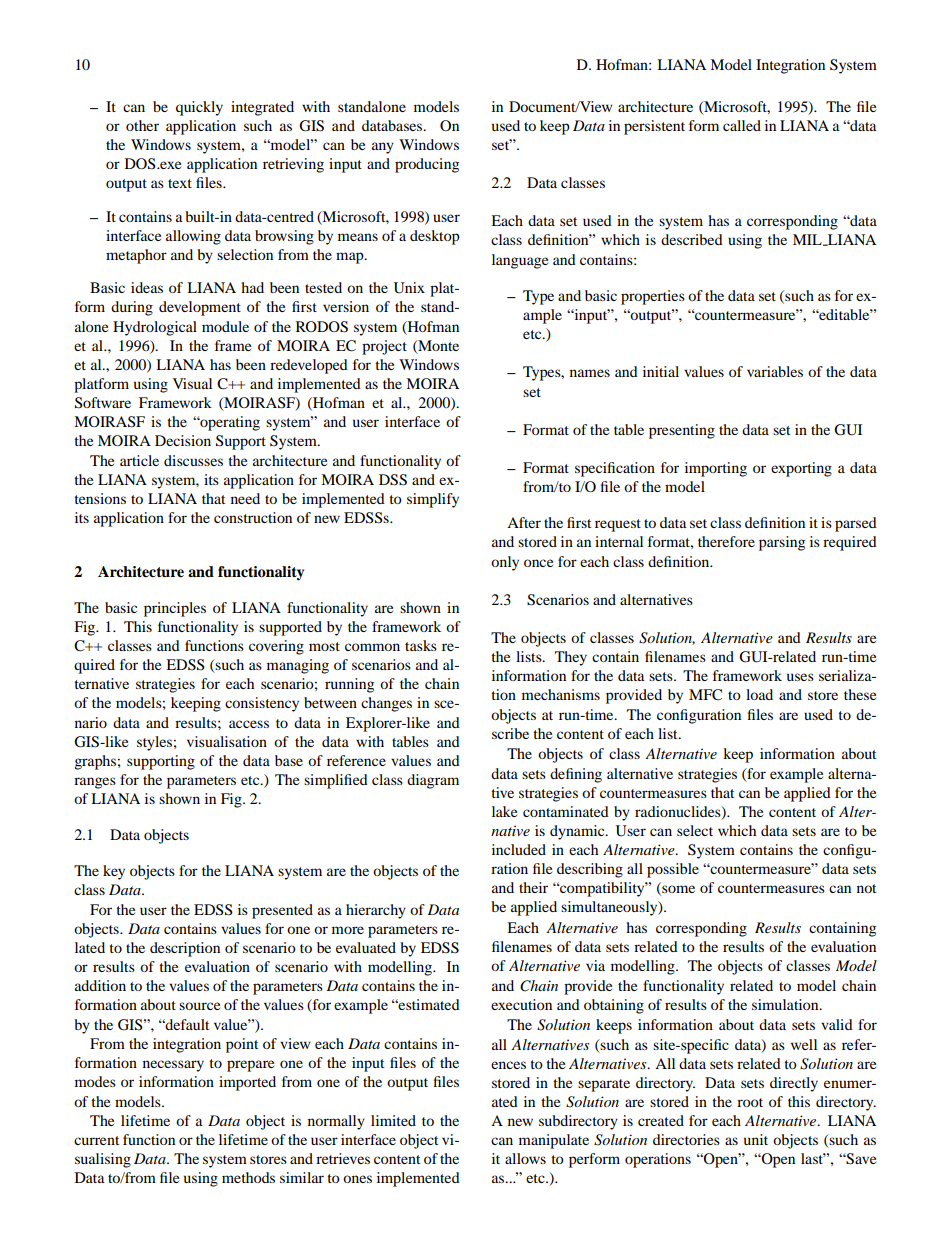 This page has height=1257, width=952. I want to click on project, so click(384, 347).
